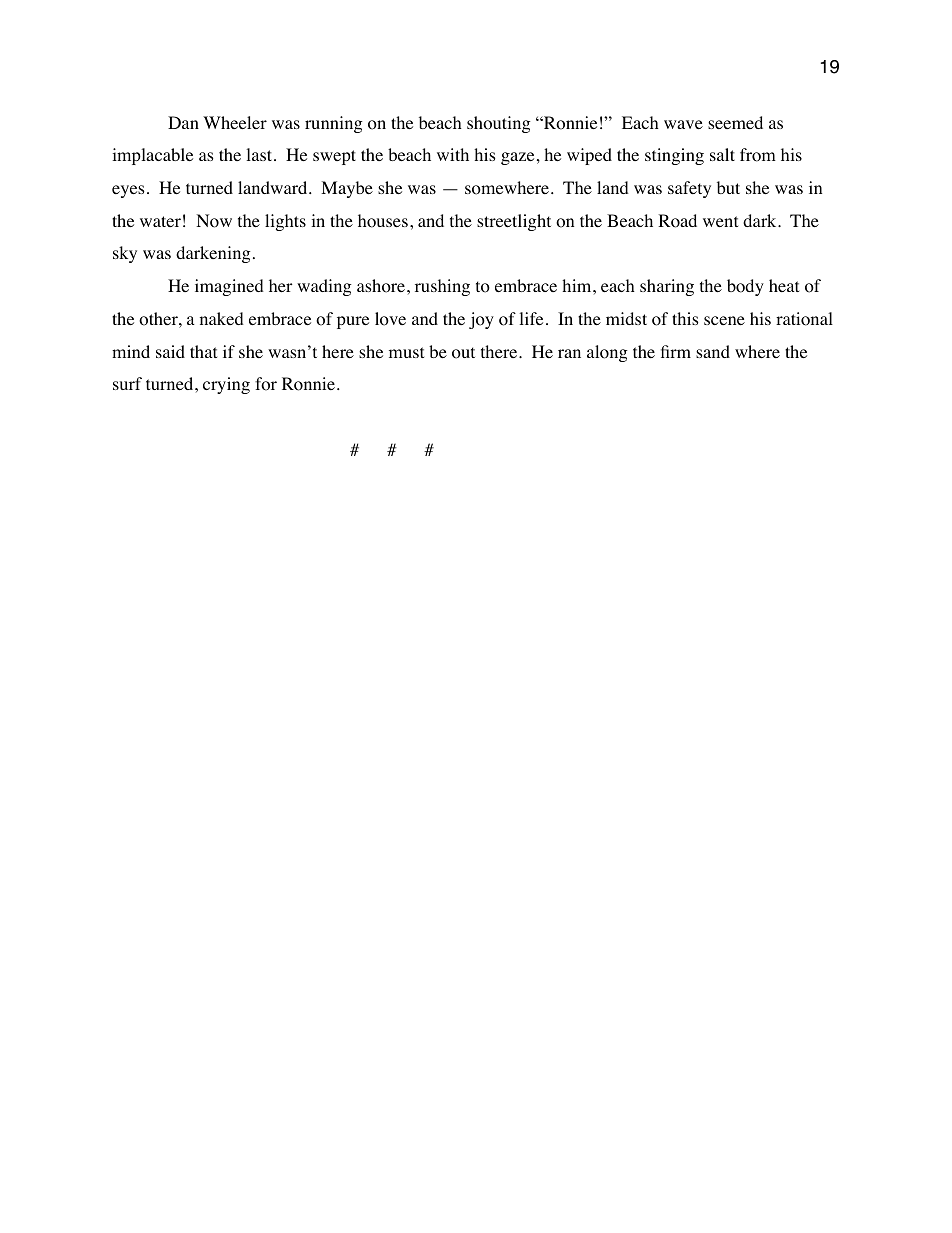 The width and height of the screenshot is (952, 1233). I want to click on Now, so click(214, 221).
